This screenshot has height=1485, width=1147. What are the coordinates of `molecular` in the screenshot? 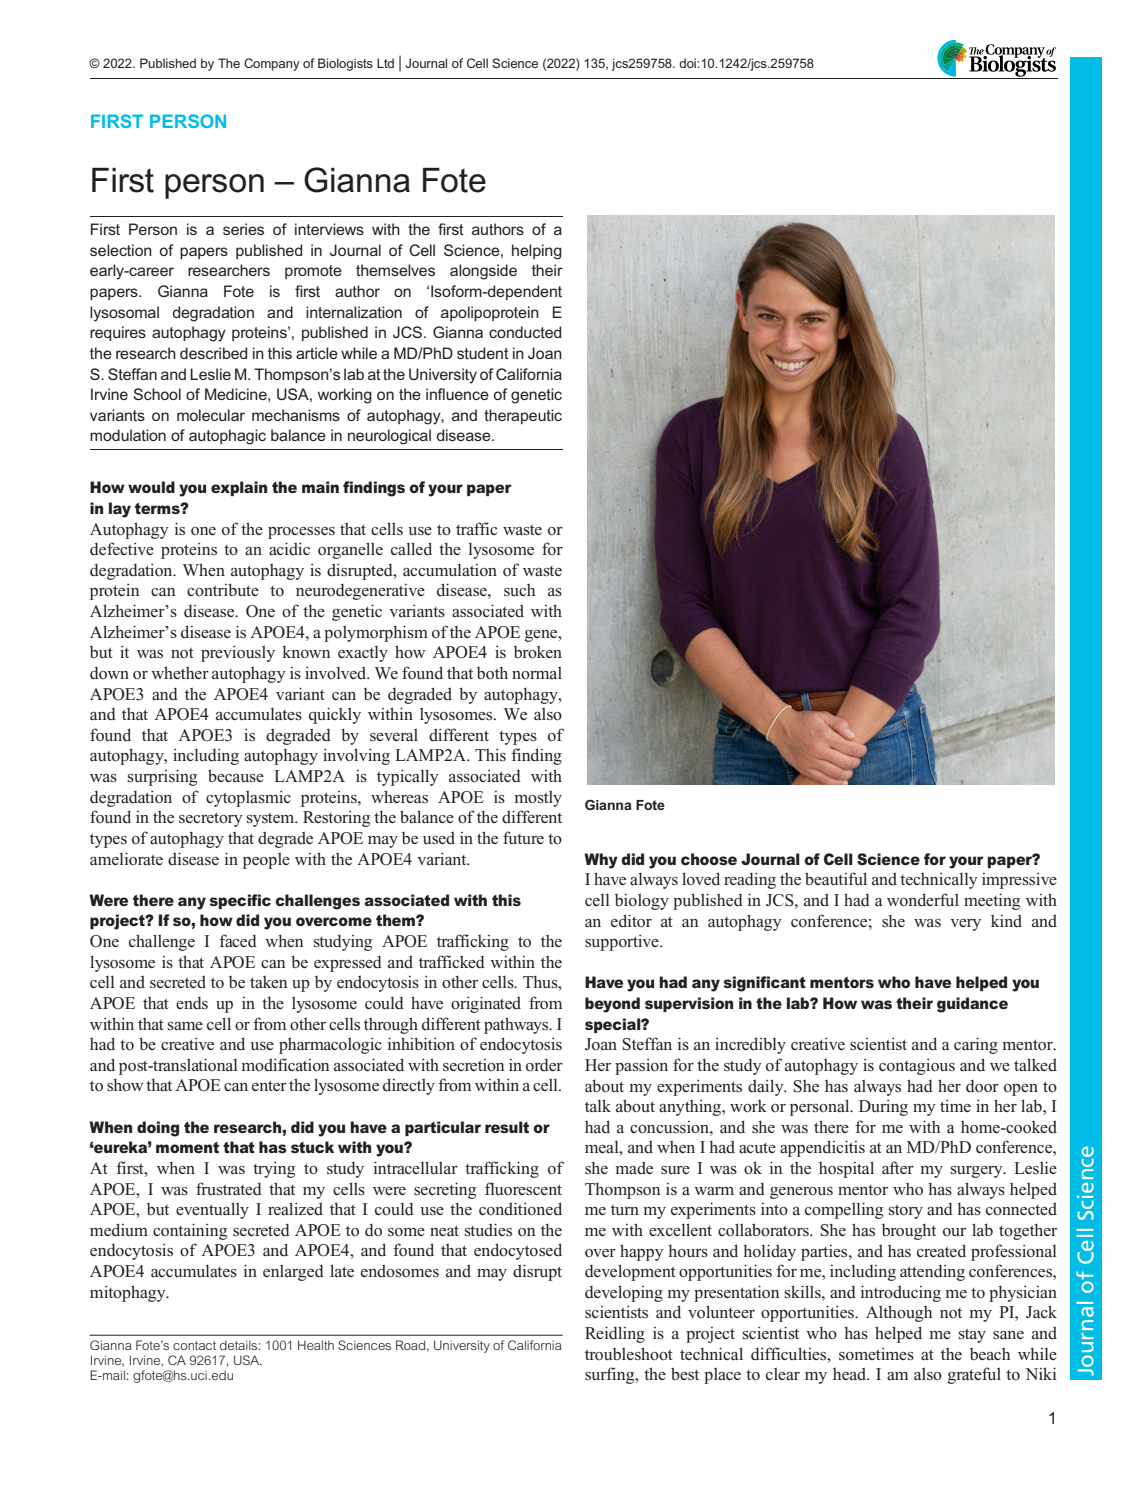 It's located at (211, 415).
